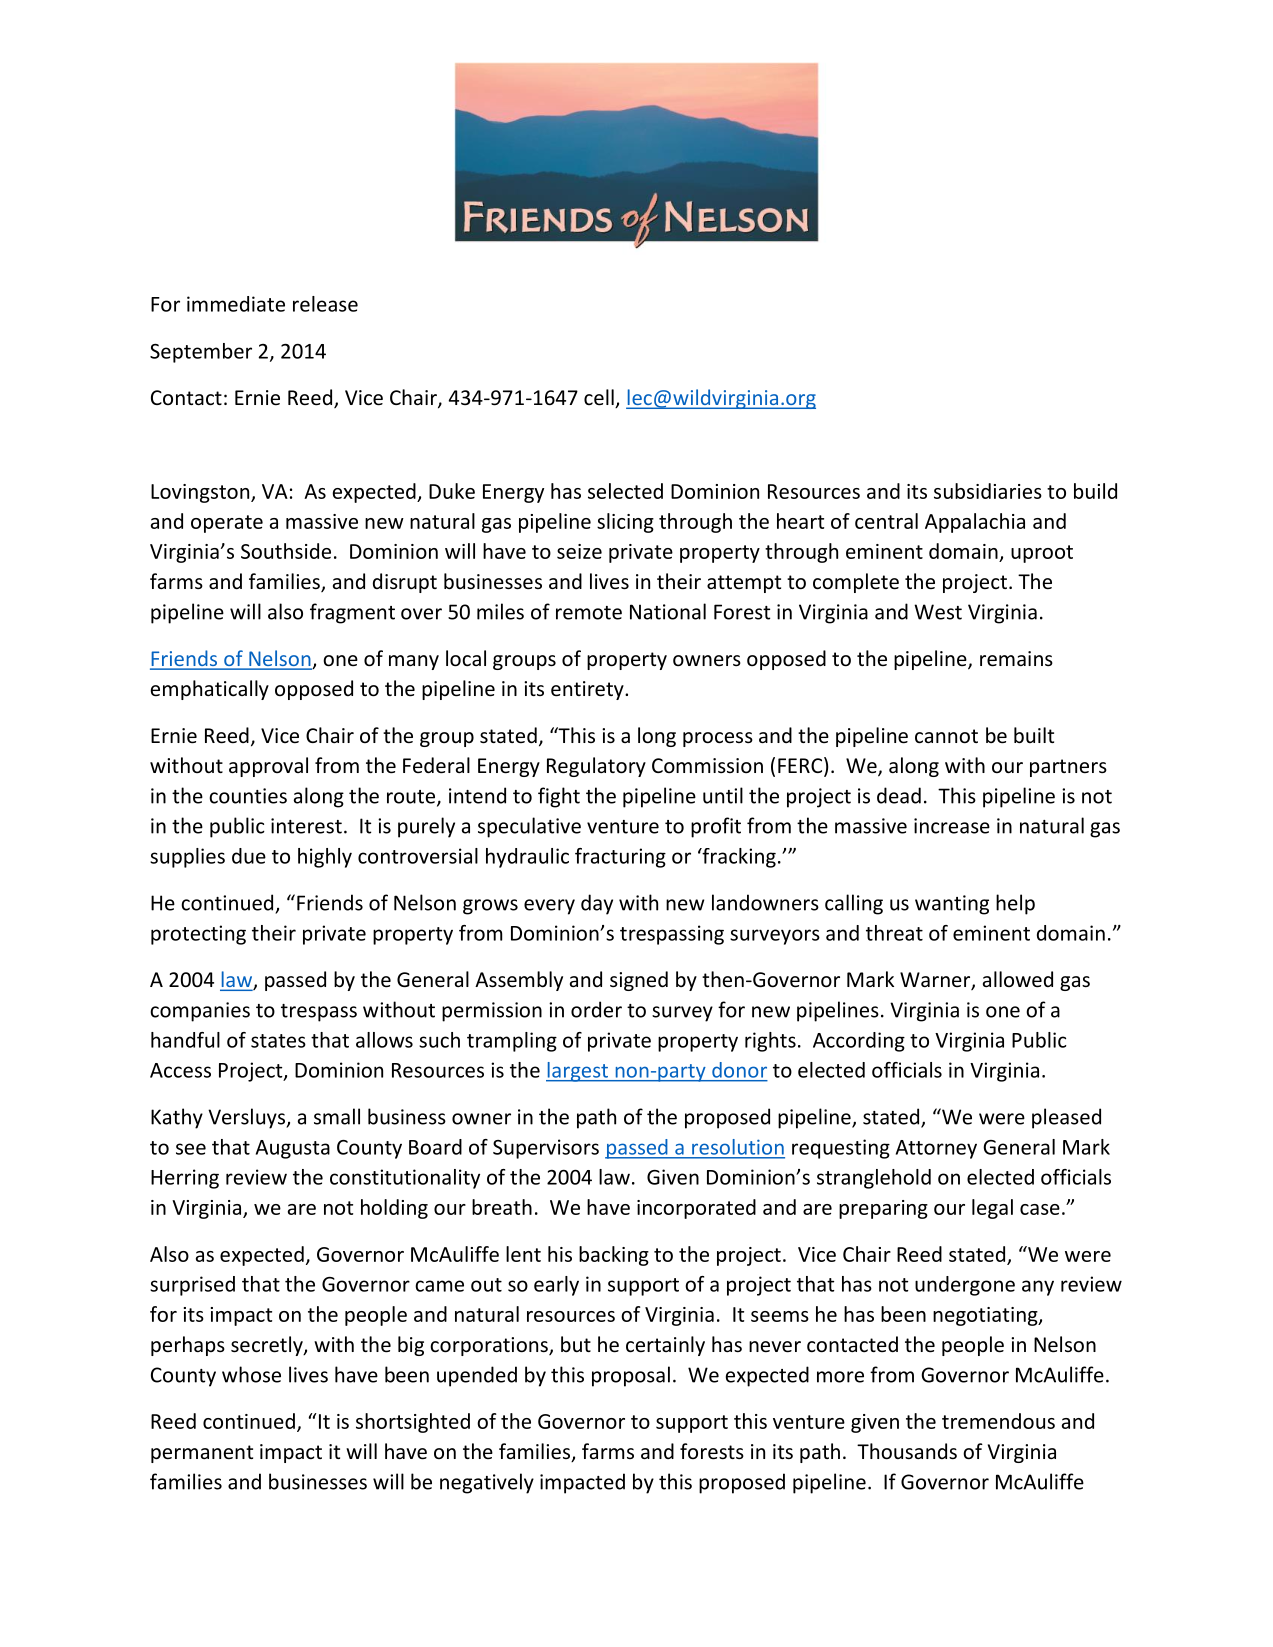 The width and height of the image is (1273, 1647). What do you see at coordinates (631, 1376) in the image?
I see `proposal` at bounding box center [631, 1376].
